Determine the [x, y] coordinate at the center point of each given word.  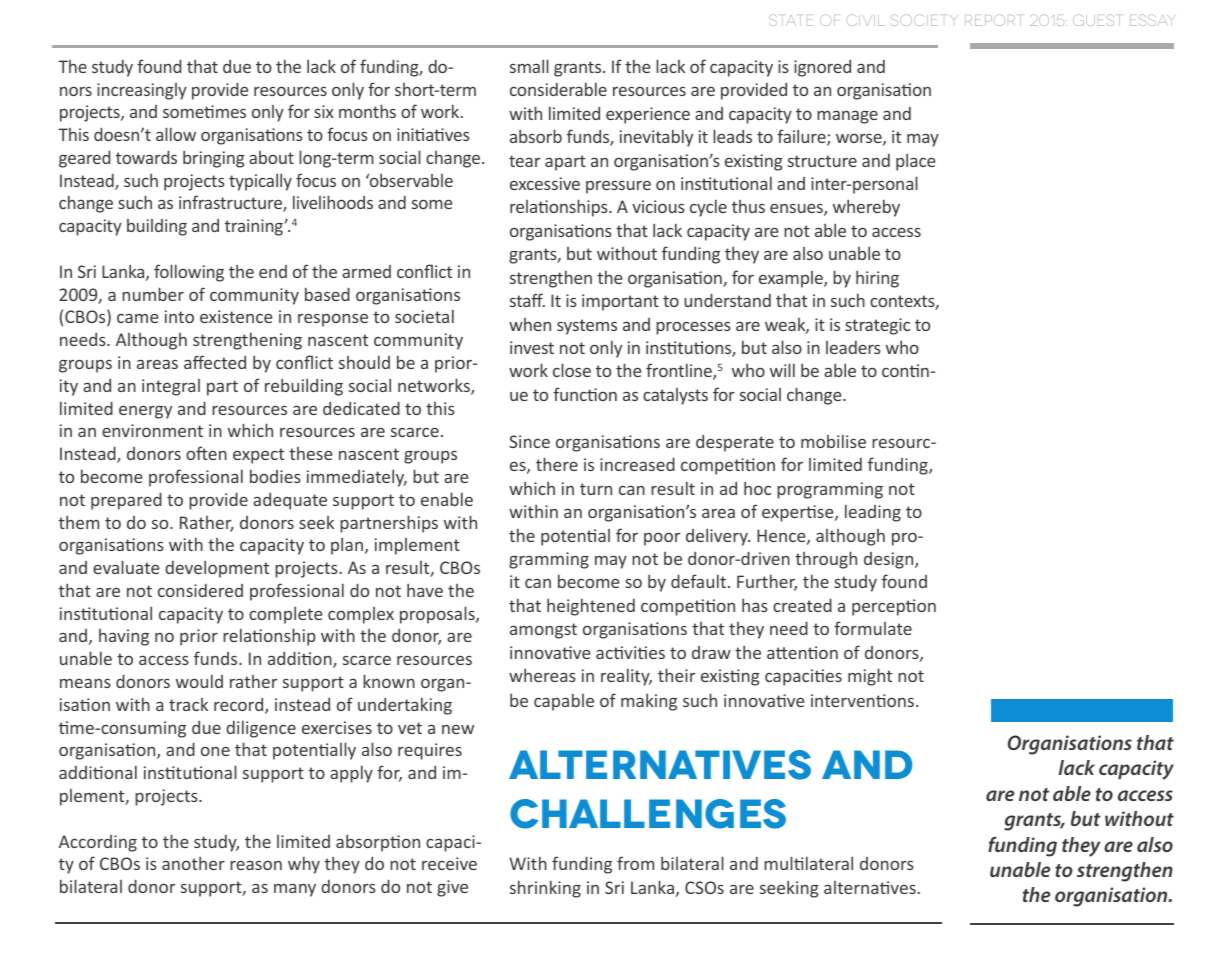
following [189, 273]
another [193, 863]
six [324, 111]
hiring [877, 279]
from [635, 863]
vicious [658, 206]
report [993, 20]
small [529, 66]
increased [637, 464]
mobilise [833, 441]
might [870, 677]
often [206, 453]
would [199, 681]
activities [630, 652]
